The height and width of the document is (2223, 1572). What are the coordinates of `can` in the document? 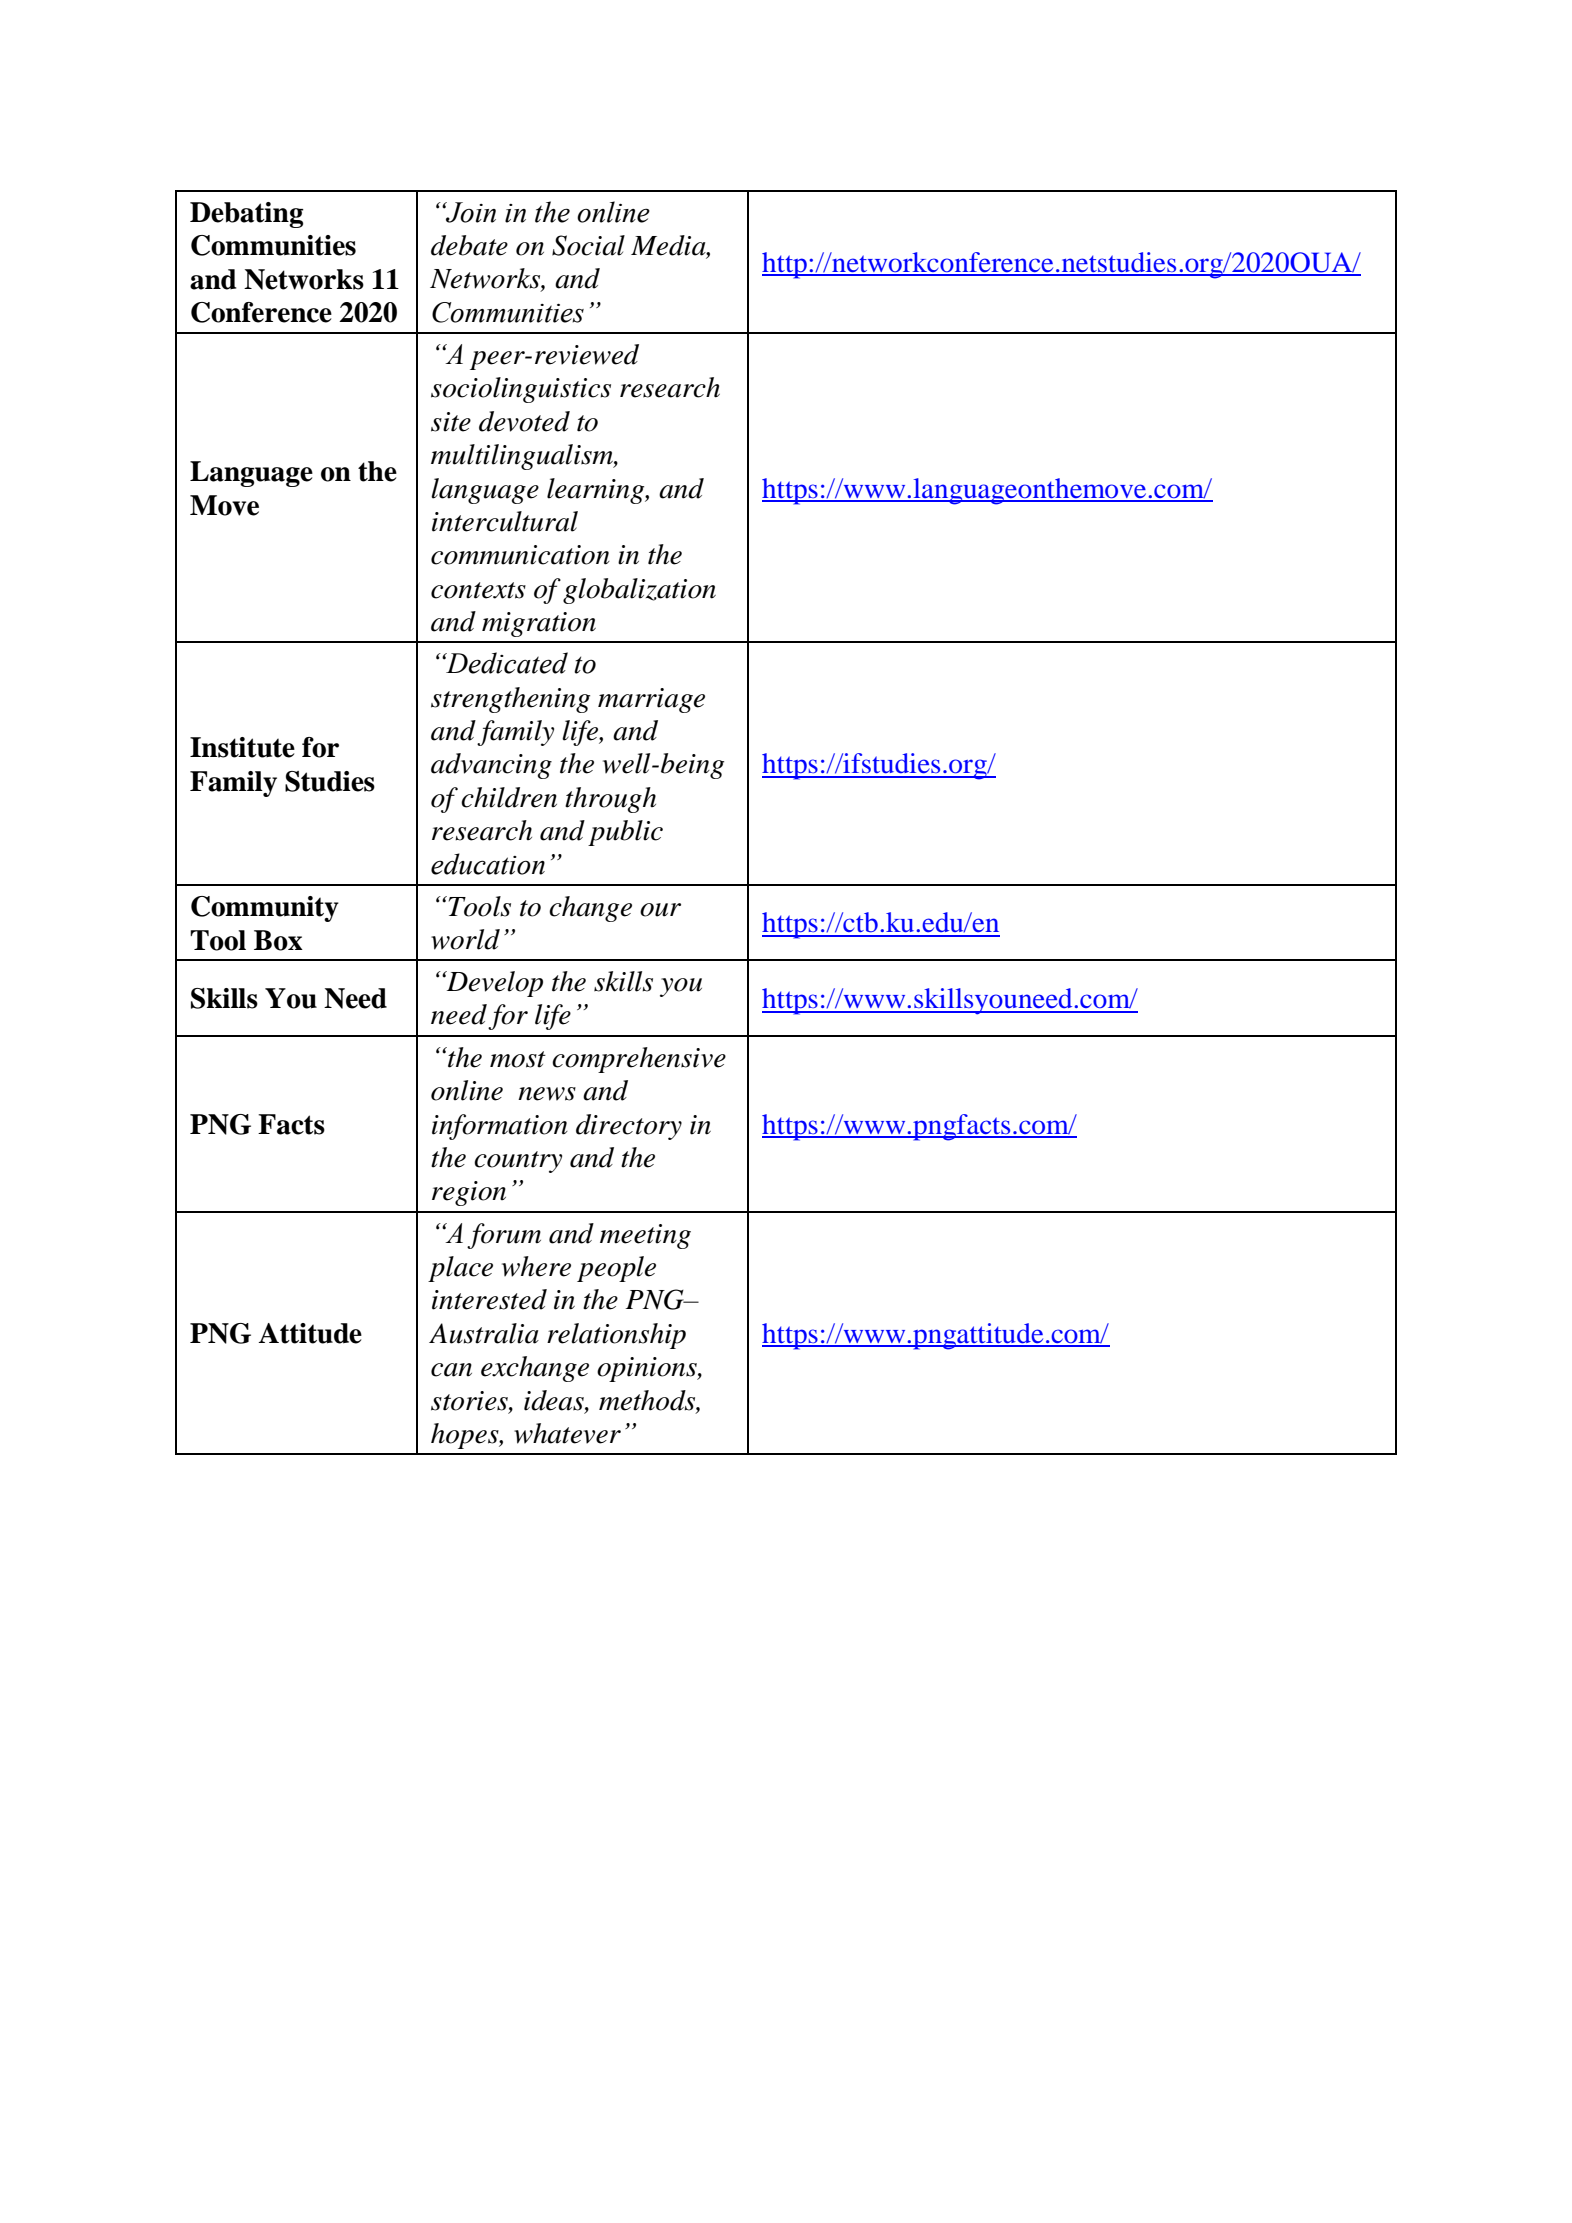 It's located at (451, 1370).
